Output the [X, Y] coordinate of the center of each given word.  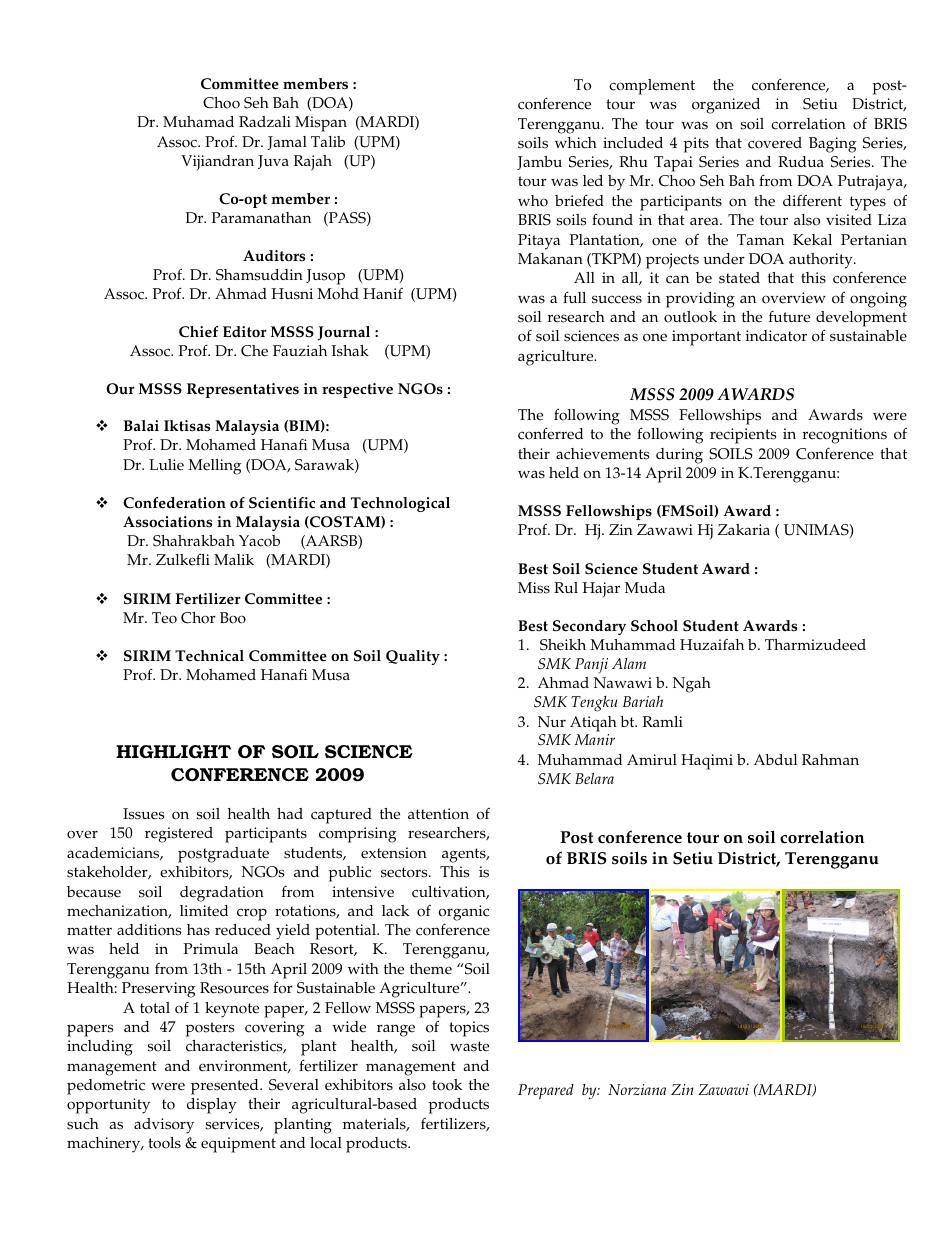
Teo [164, 618]
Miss [534, 588]
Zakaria [744, 529]
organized [726, 106]
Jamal [287, 143]
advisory [164, 1126]
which [576, 143]
